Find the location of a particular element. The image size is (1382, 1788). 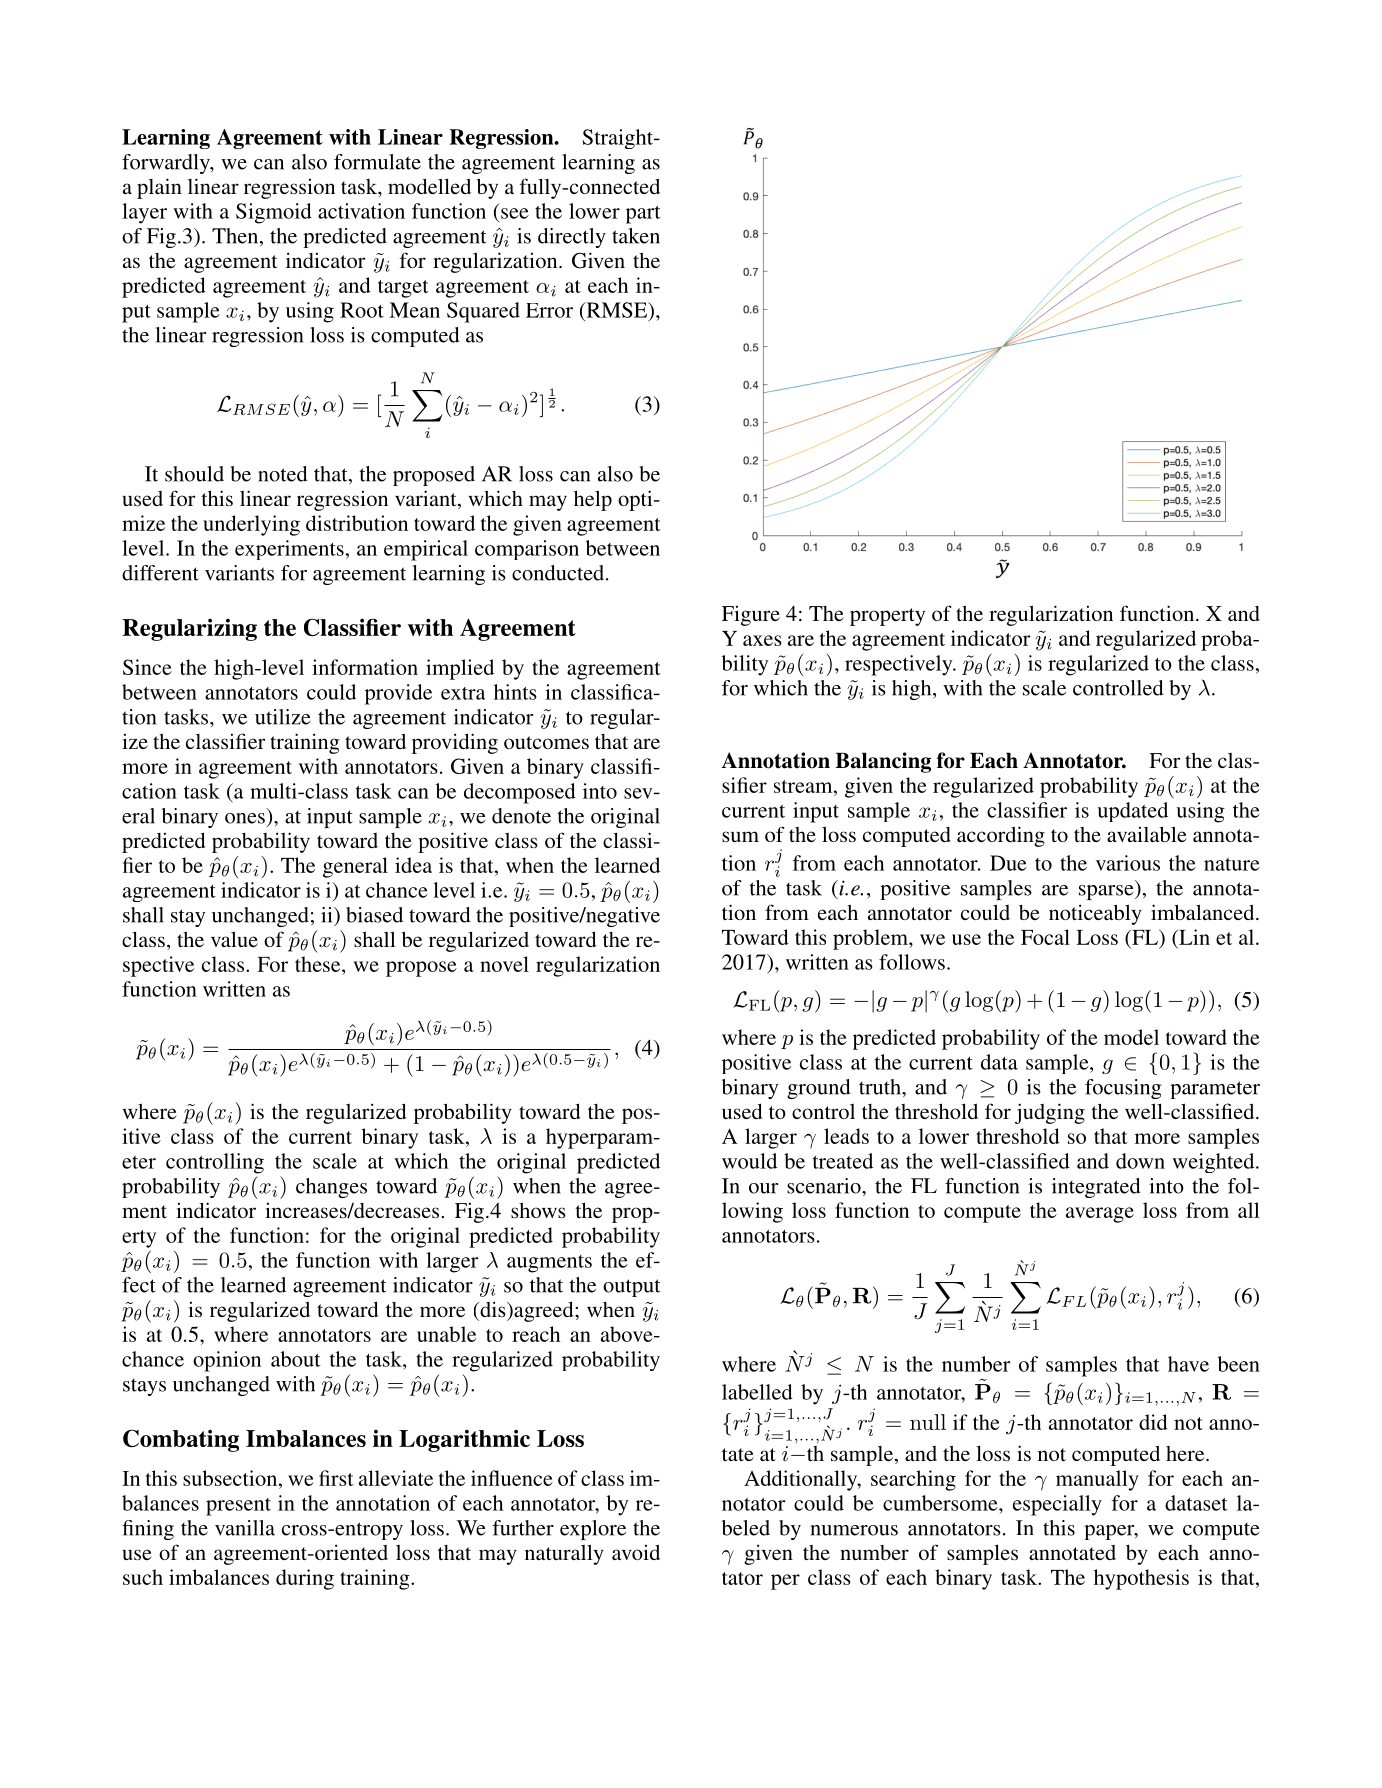

sum is located at coordinates (740, 836).
